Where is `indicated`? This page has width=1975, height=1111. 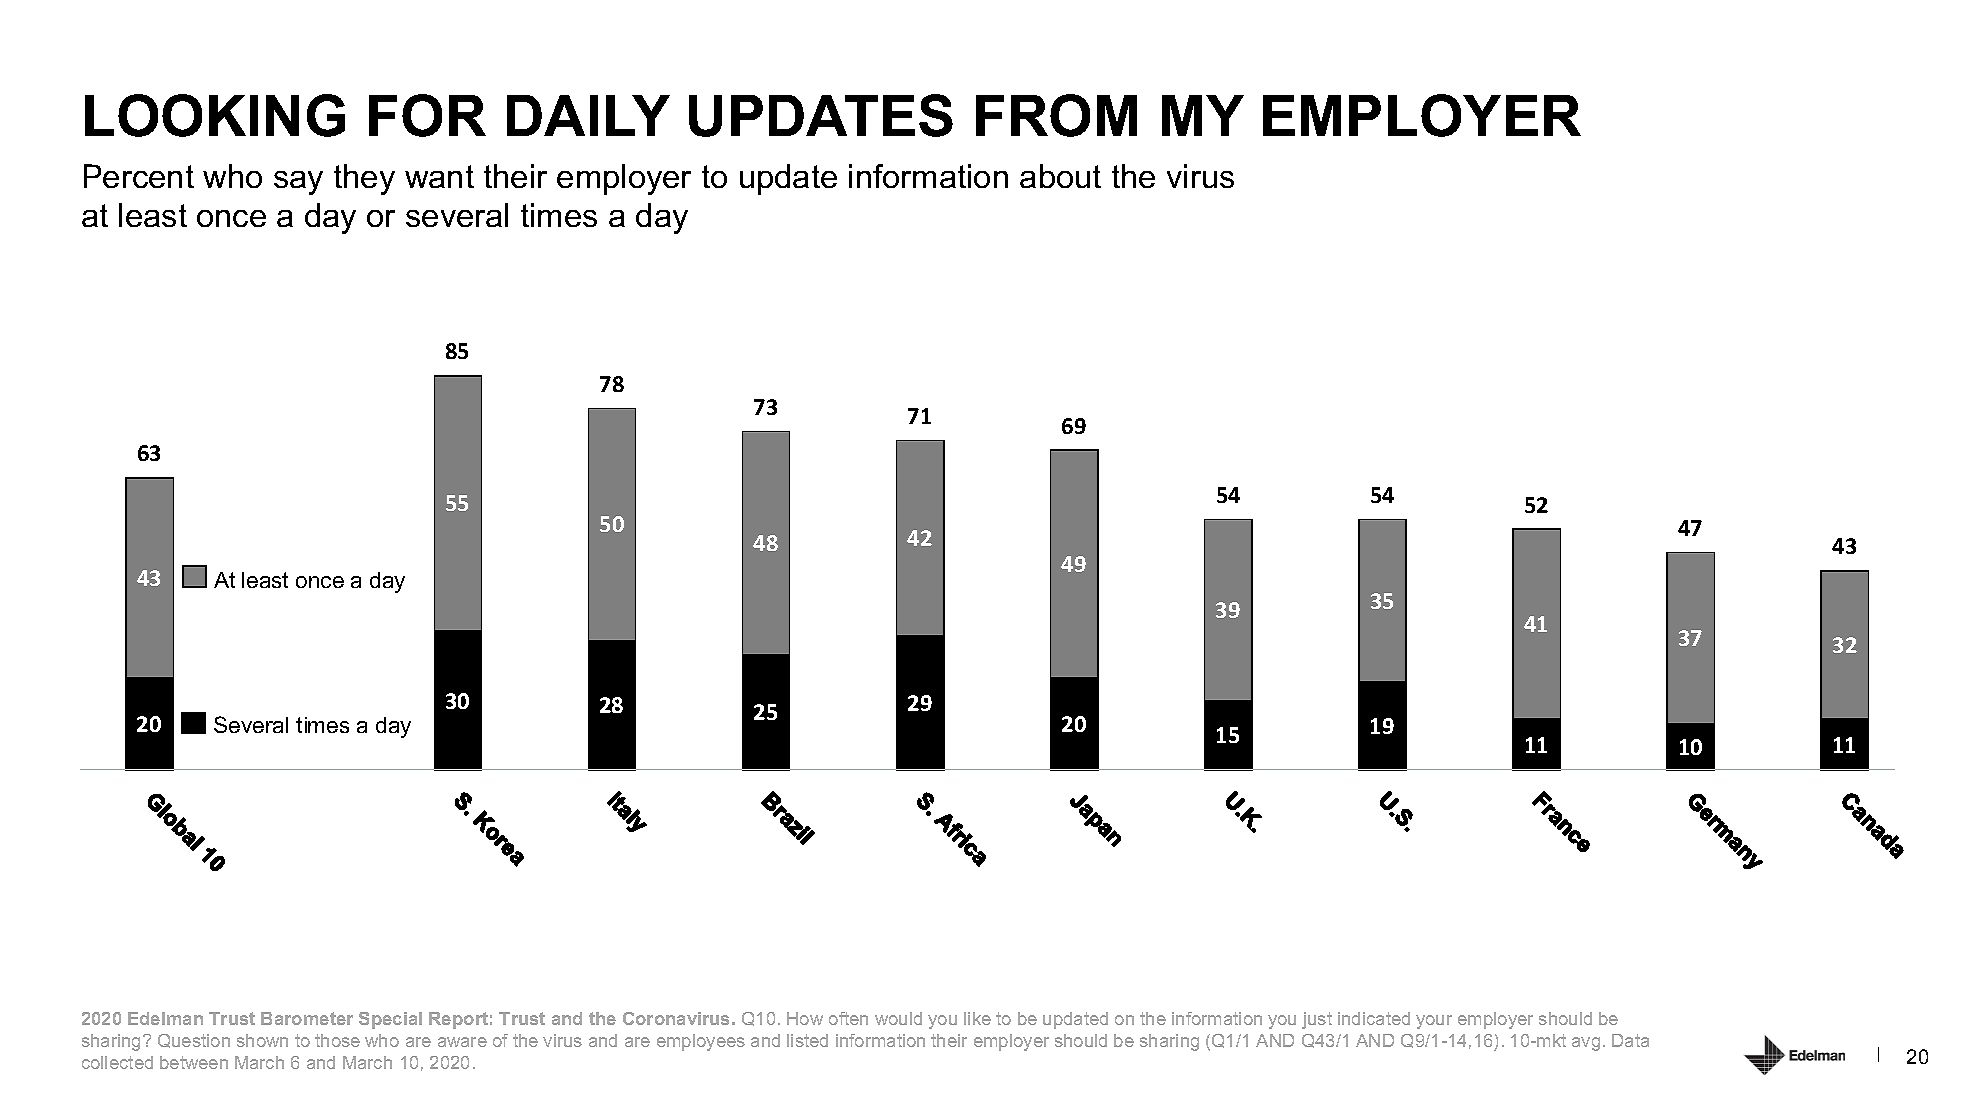 indicated is located at coordinates (1374, 1018).
